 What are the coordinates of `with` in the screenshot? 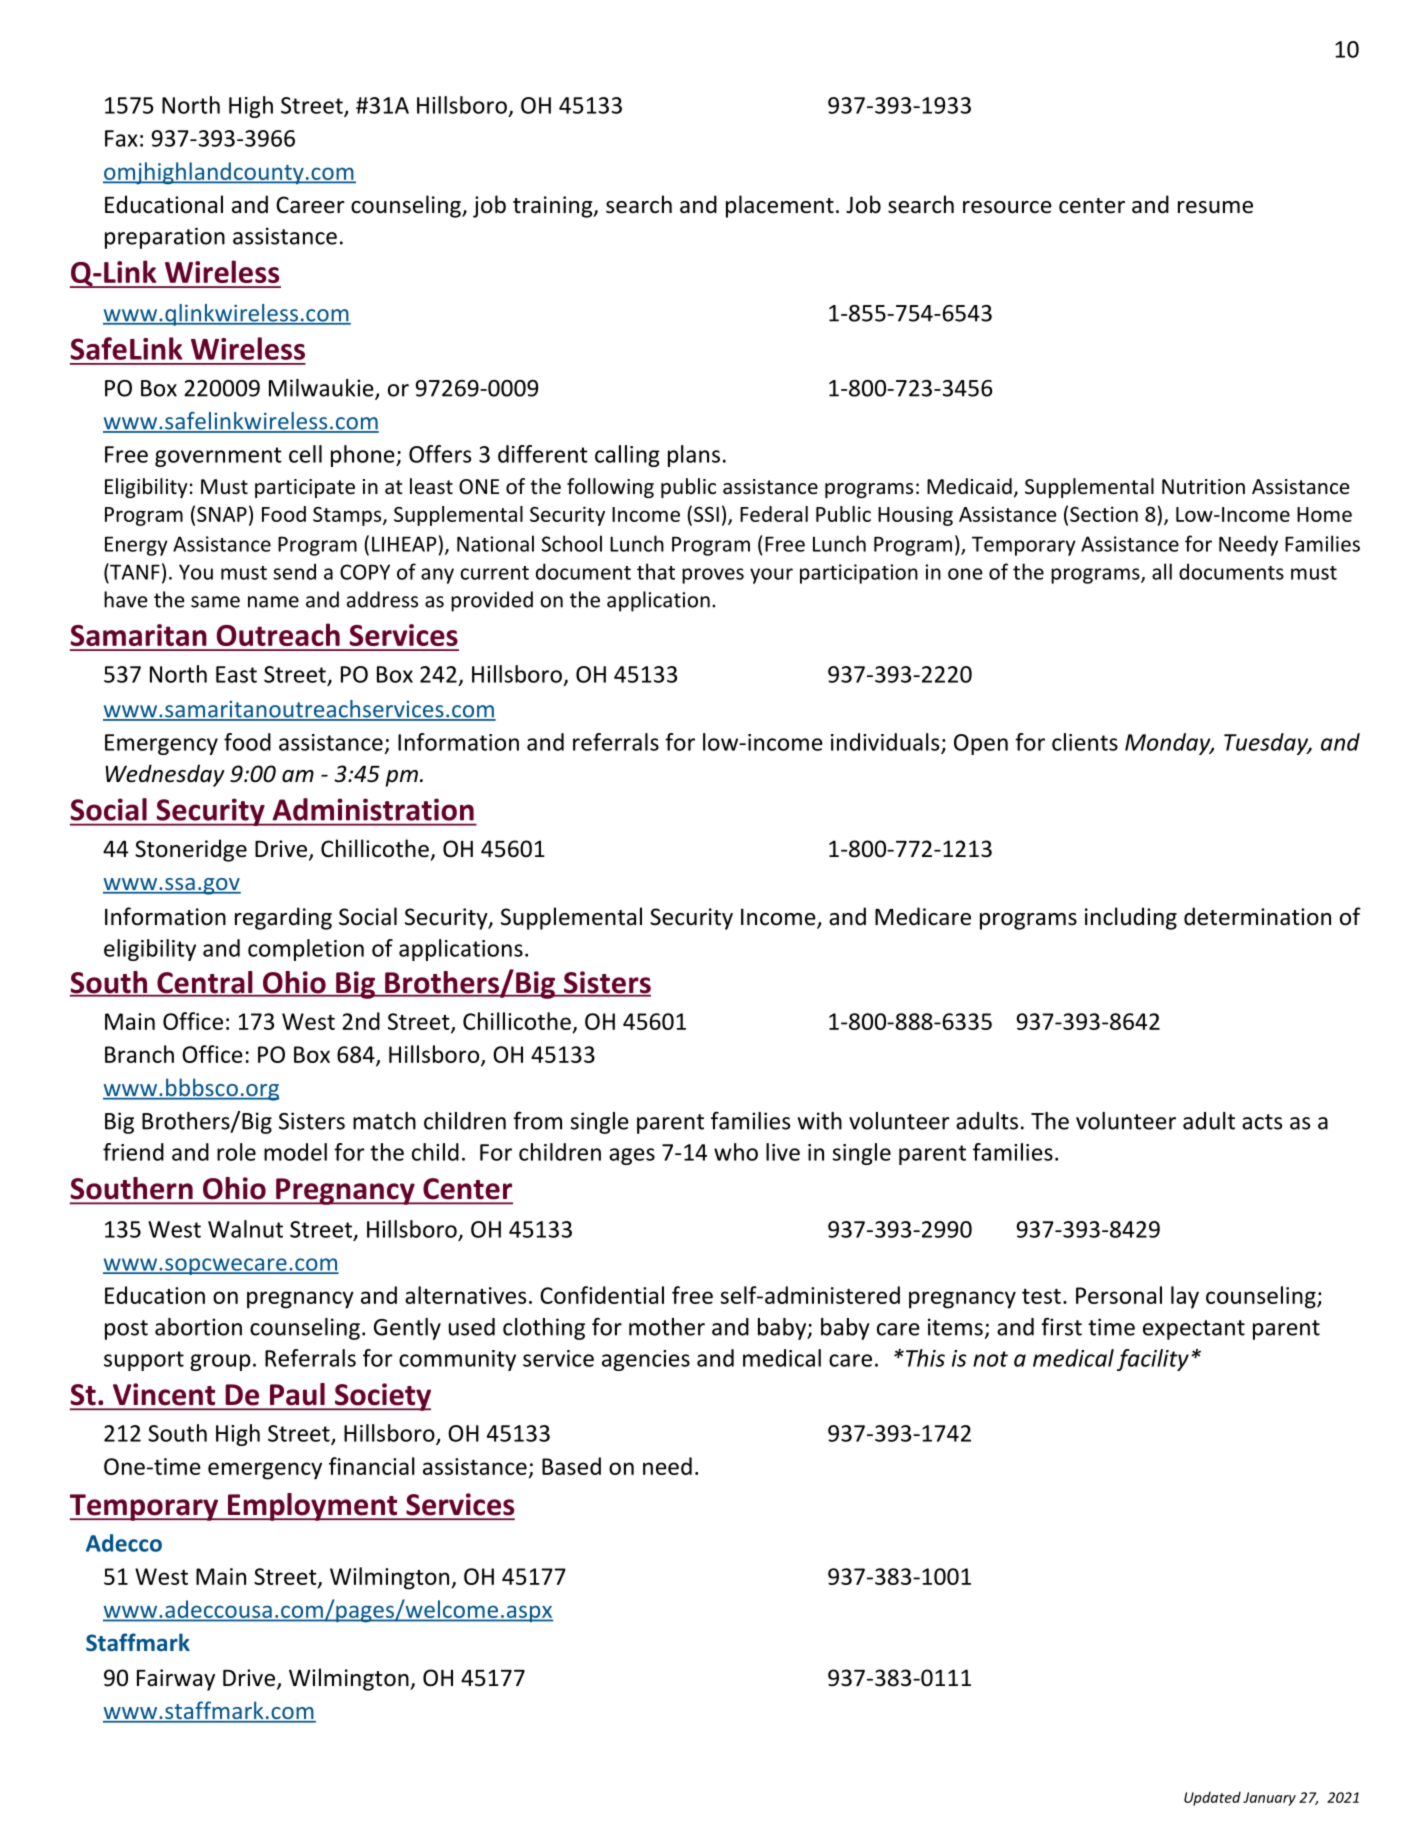 It's located at (820, 1121).
